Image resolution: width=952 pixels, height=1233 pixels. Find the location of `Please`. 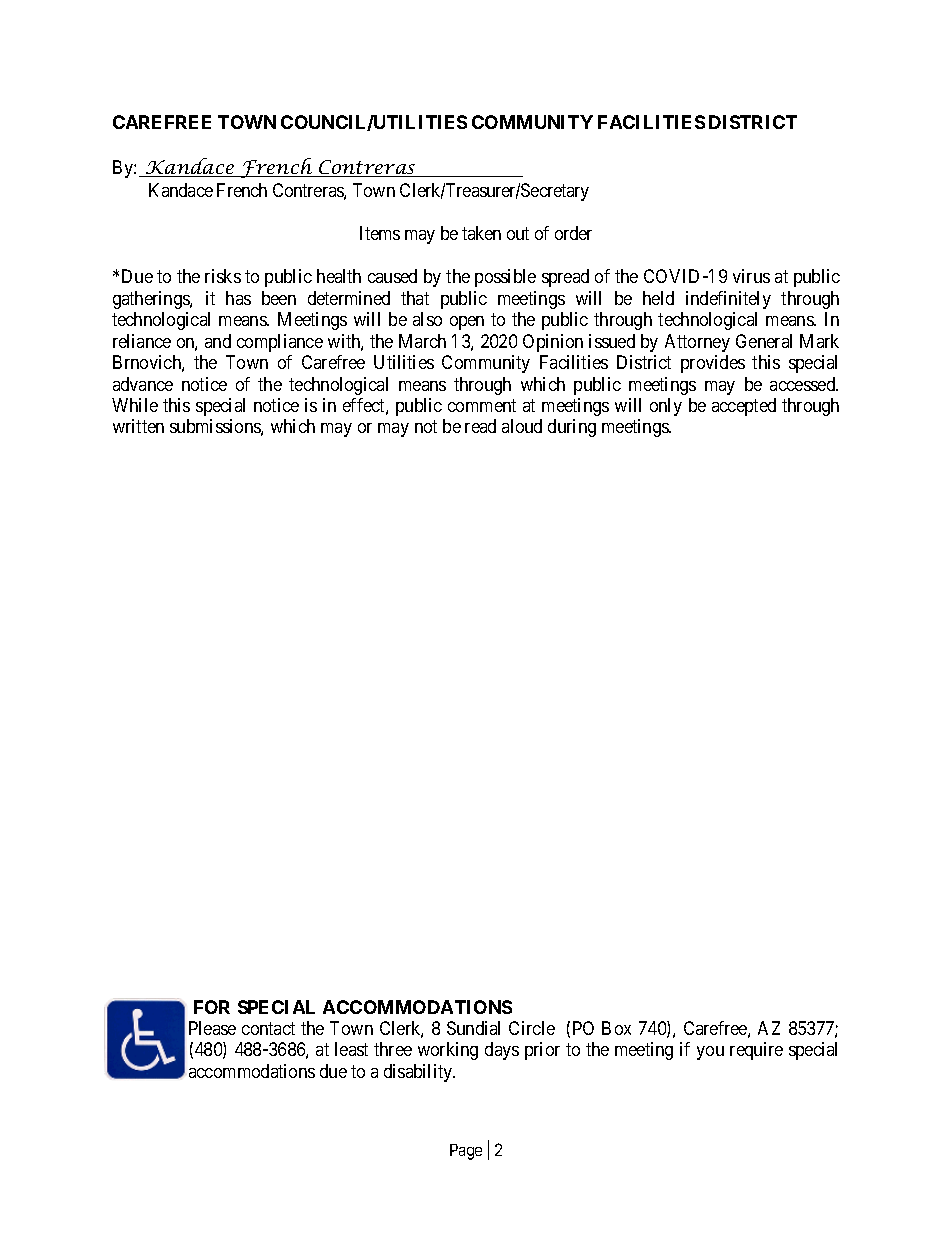

Please is located at coordinates (212, 1028).
